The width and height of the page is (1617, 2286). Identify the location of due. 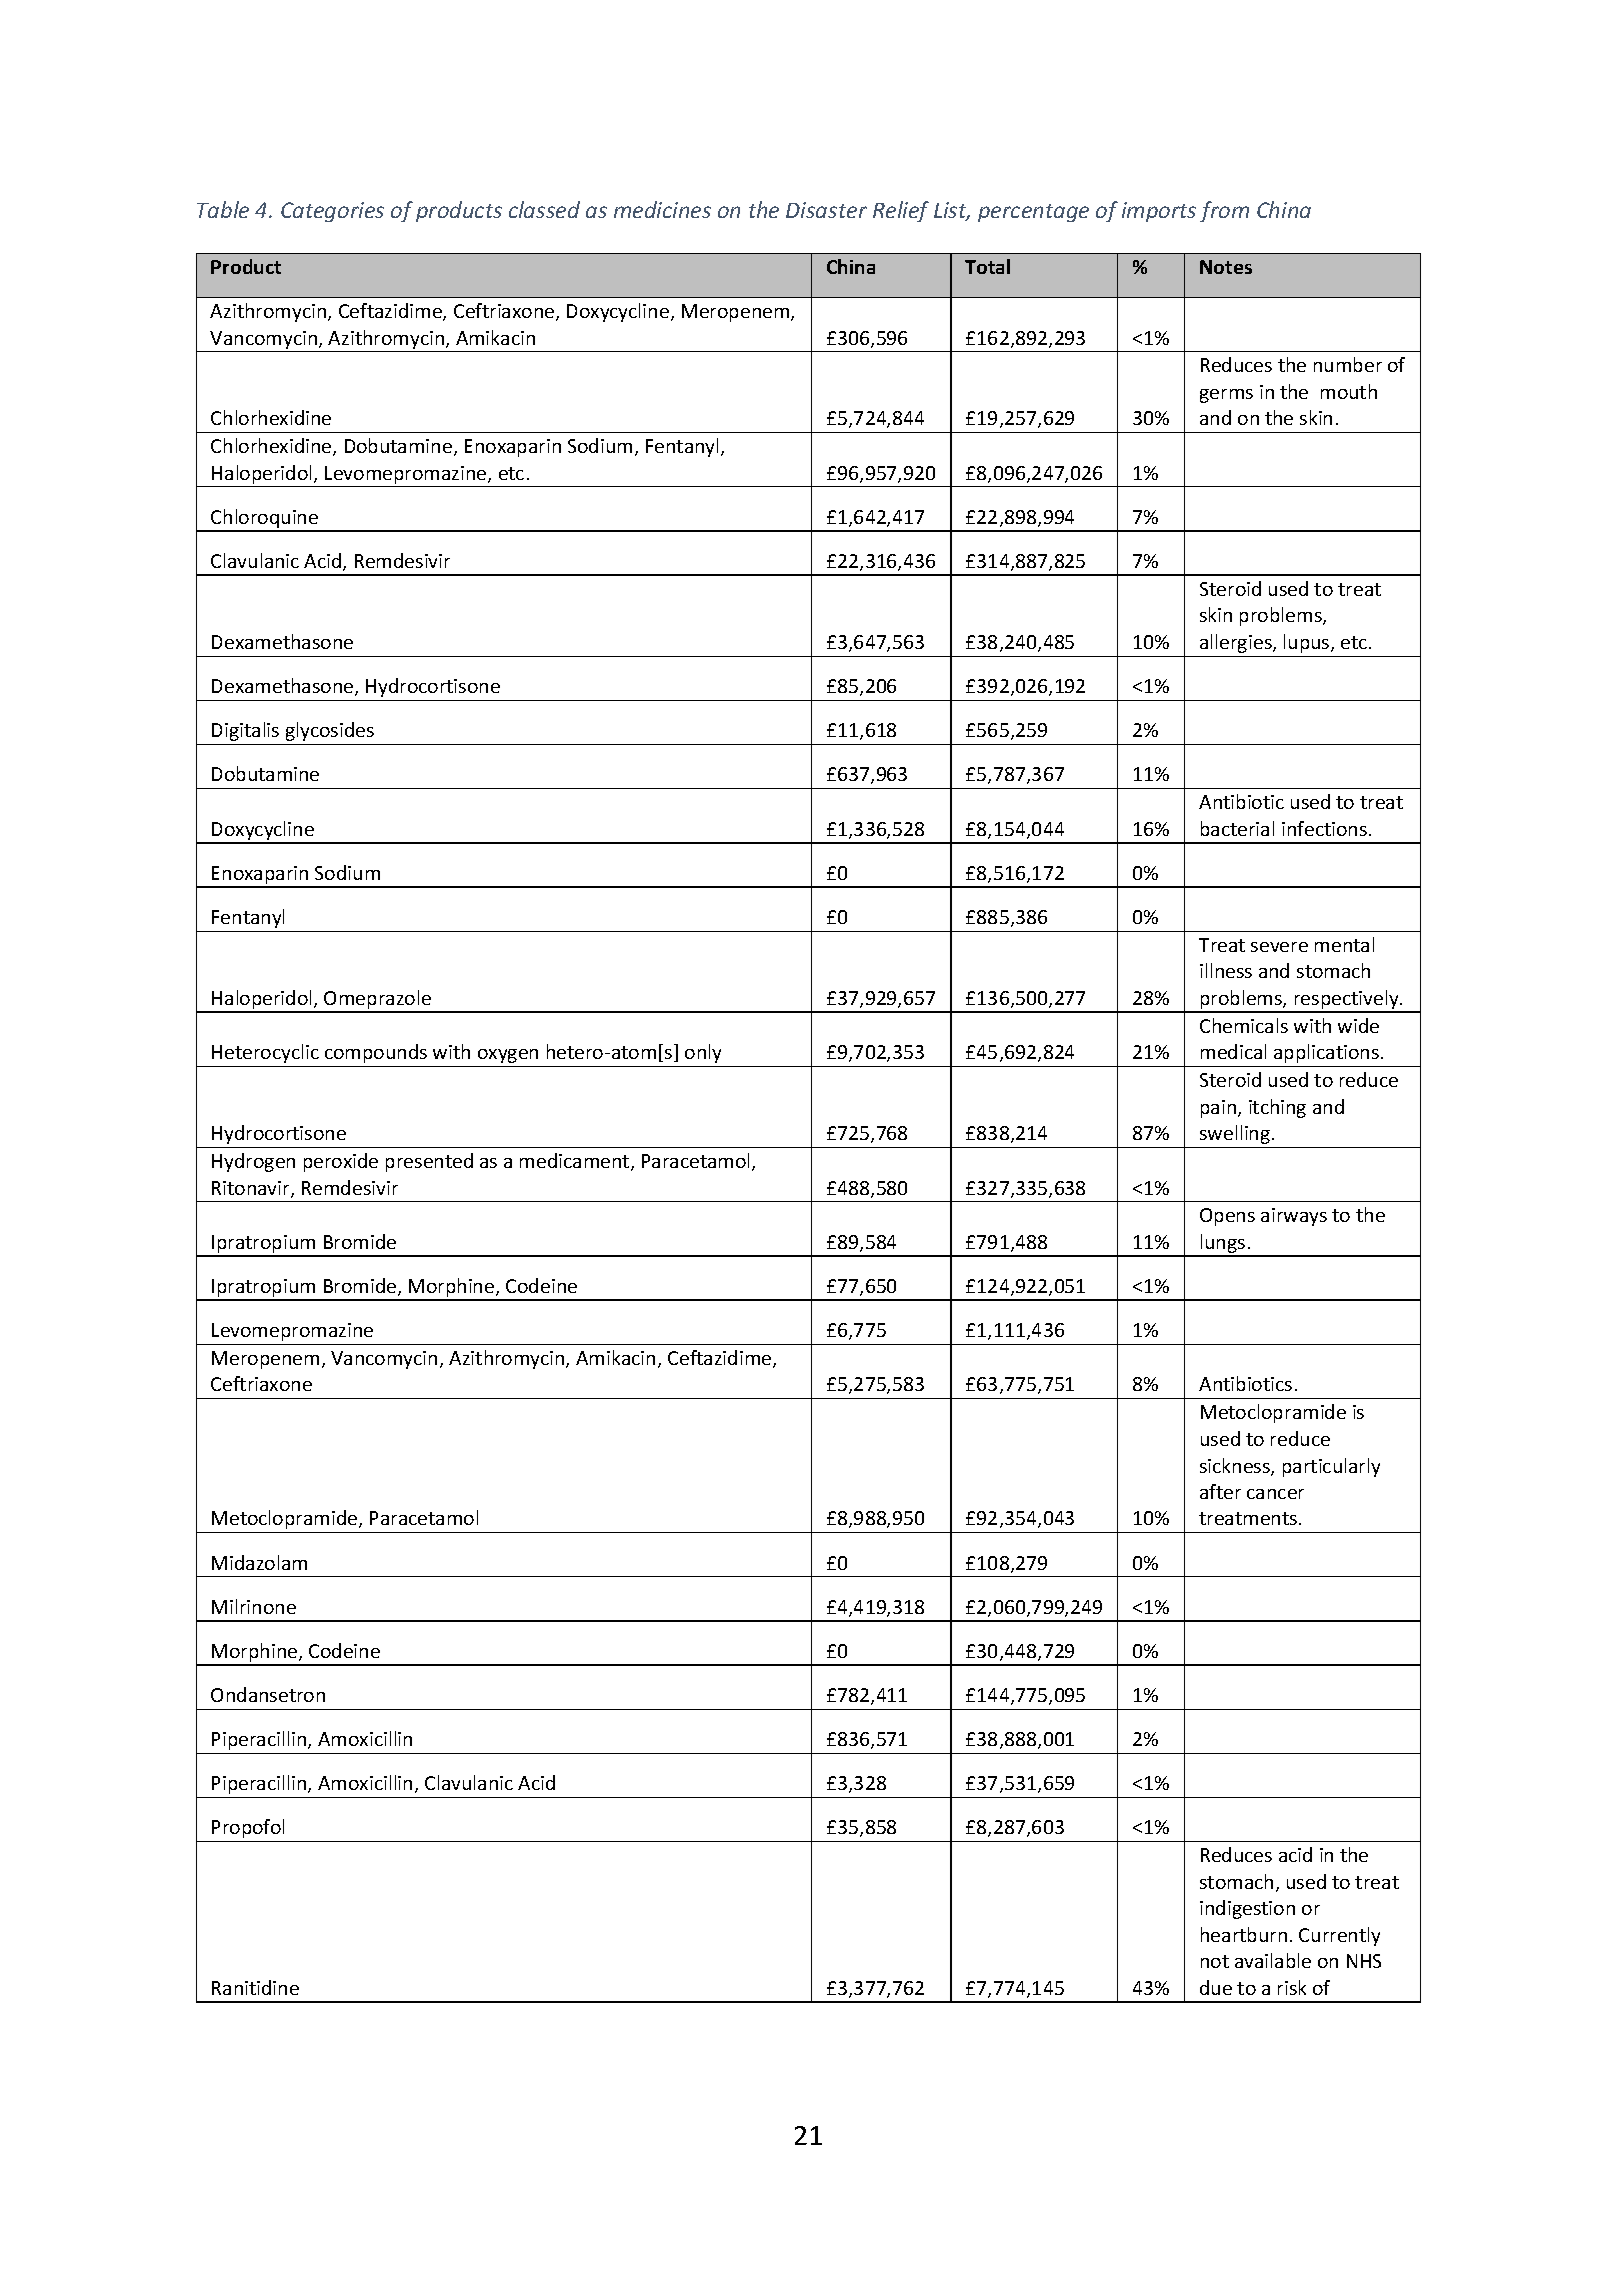
(1216, 1987).
